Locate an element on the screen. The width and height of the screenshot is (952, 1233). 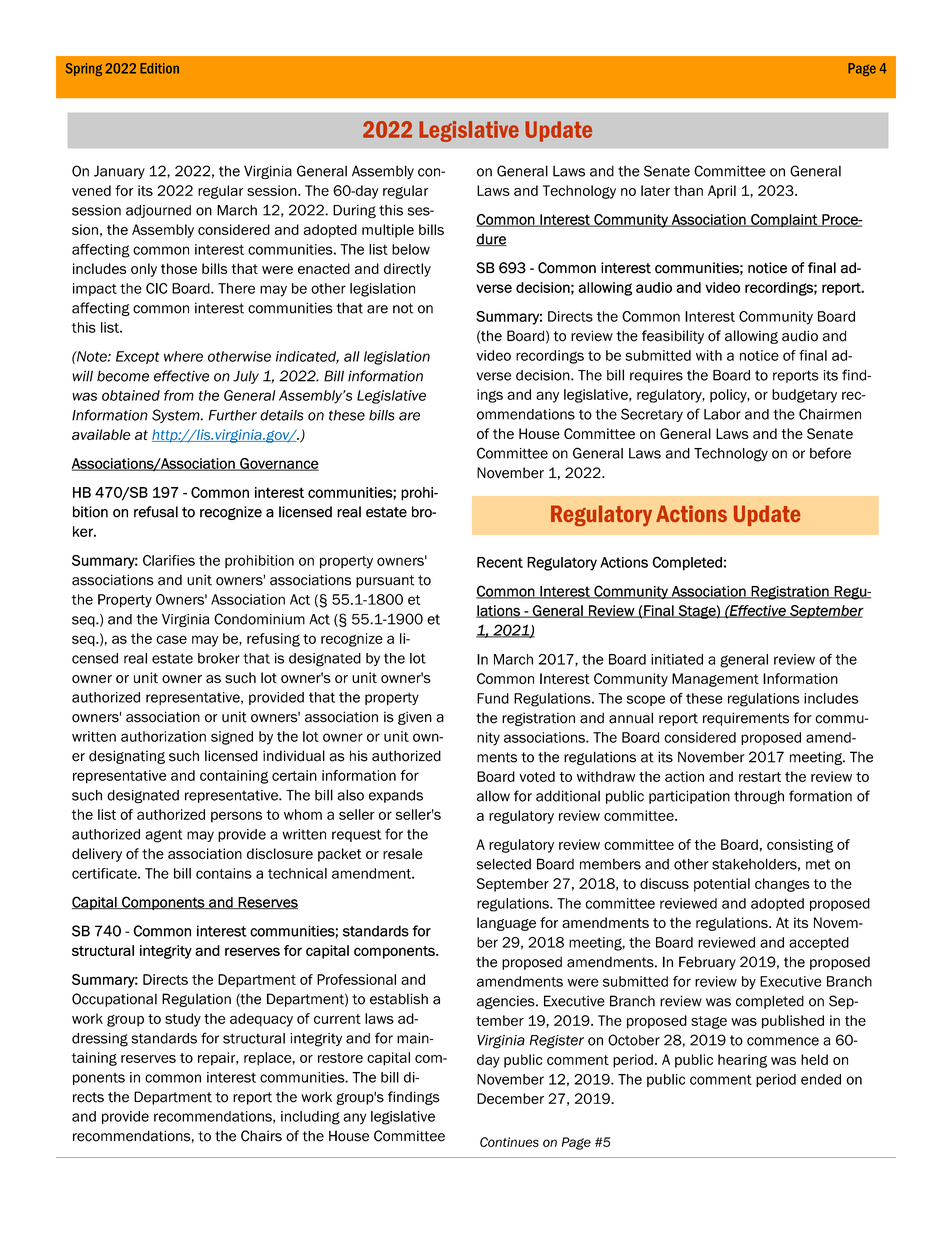
During is located at coordinates (354, 211).
